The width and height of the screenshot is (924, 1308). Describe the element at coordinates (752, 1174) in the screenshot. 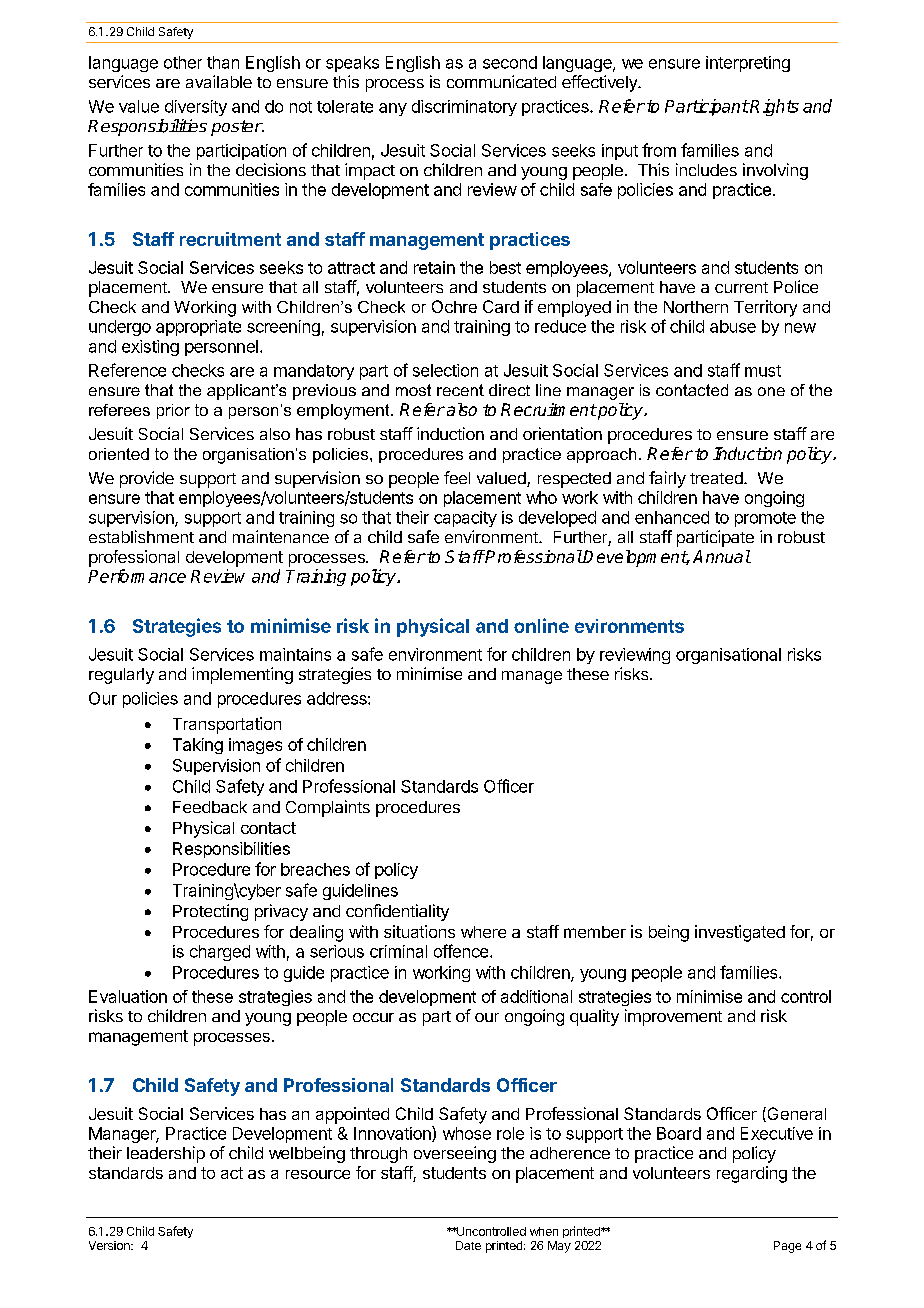

I see `regarding` at that location.
